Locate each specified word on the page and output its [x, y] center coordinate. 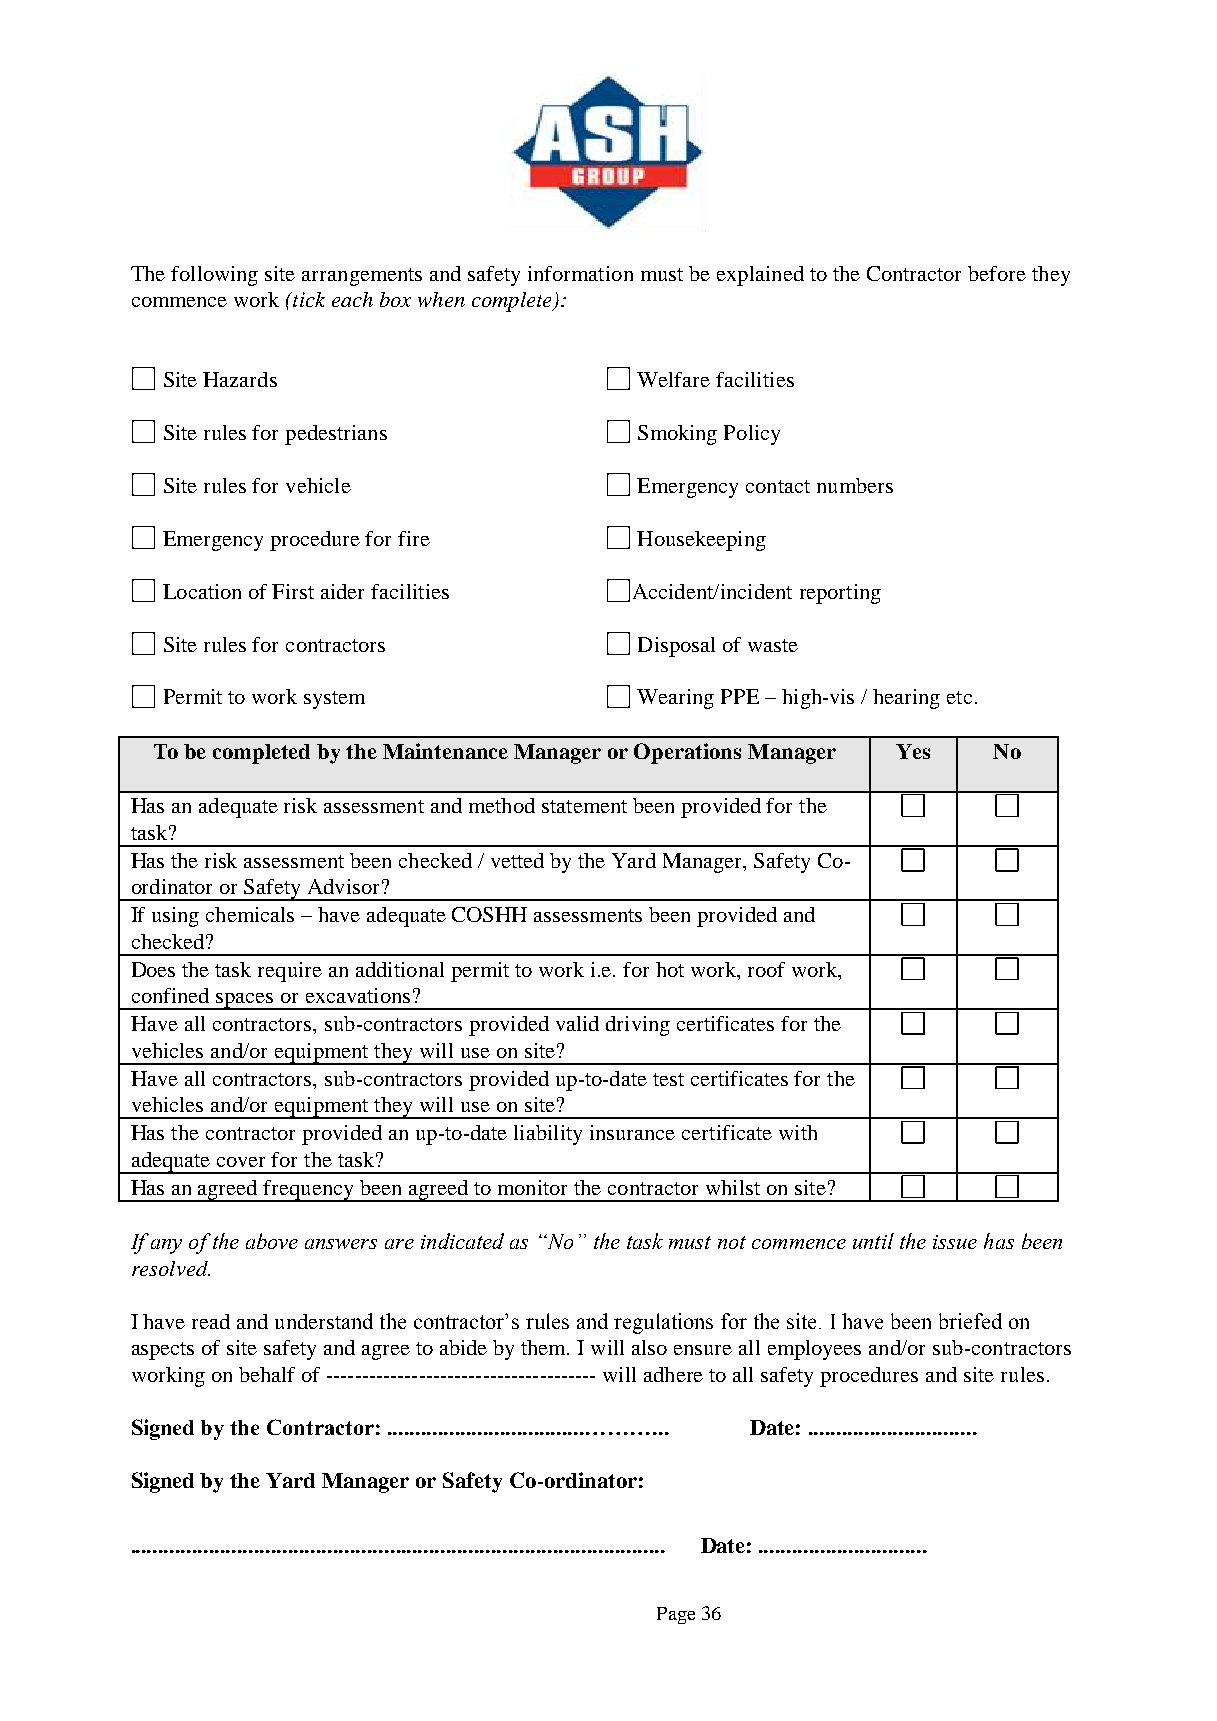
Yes [913, 751]
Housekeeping [701, 541]
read [211, 1321]
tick [308, 299]
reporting [840, 594]
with [798, 1132]
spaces [245, 1001]
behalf [267, 1374]
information [580, 273]
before [997, 273]
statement [584, 806]
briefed [970, 1321]
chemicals [250, 914]
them [545, 1347]
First [293, 591]
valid [577, 1023]
